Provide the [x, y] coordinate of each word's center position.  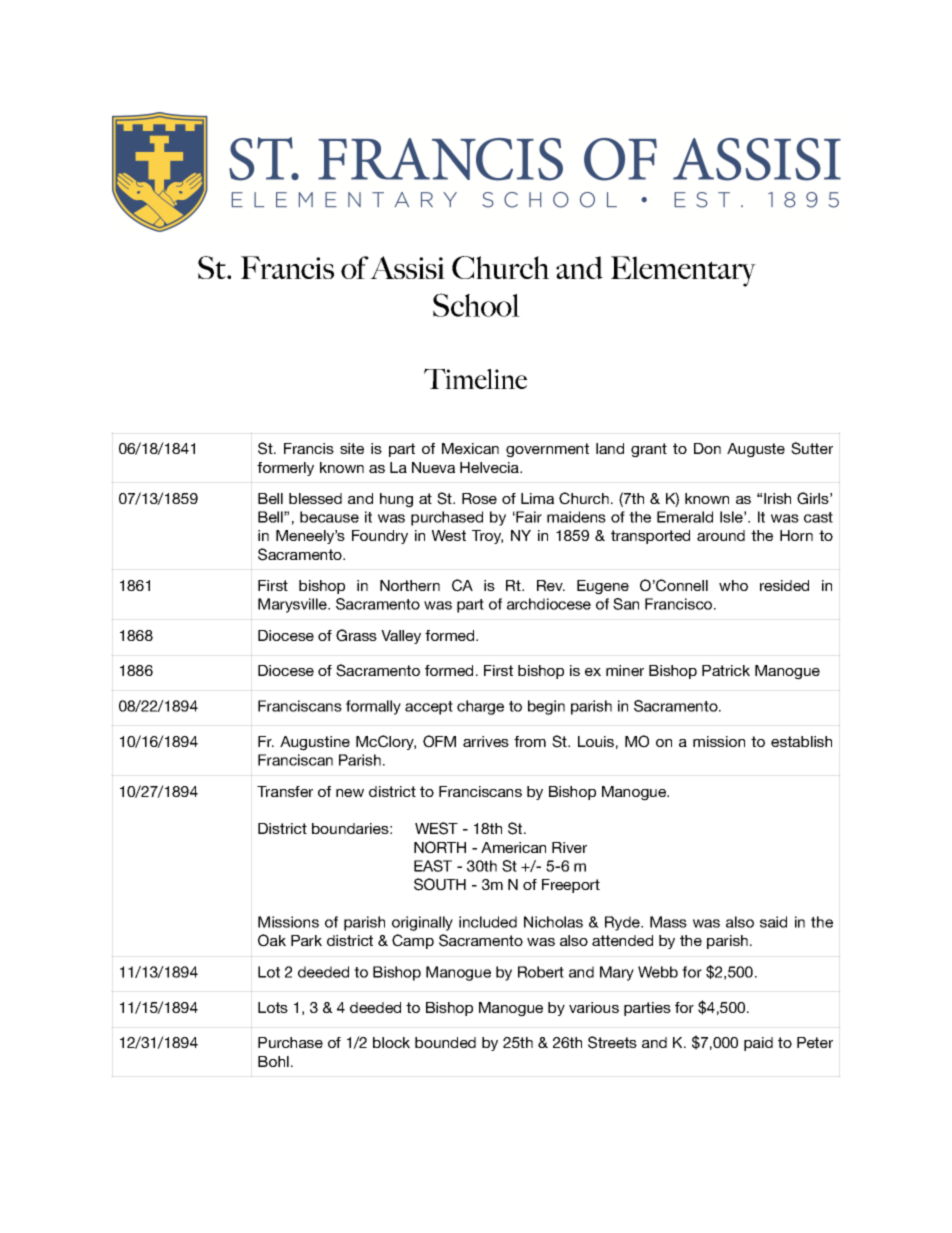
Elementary [683, 271]
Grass [356, 635]
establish [801, 741]
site [352, 448]
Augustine [315, 743]
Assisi [407, 267]
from [530, 741]
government [547, 450]
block [391, 1042]
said [773, 922]
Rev [551, 585]
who [733, 585]
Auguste [756, 450]
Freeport [571, 886]
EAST [433, 866]
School [476, 305]
